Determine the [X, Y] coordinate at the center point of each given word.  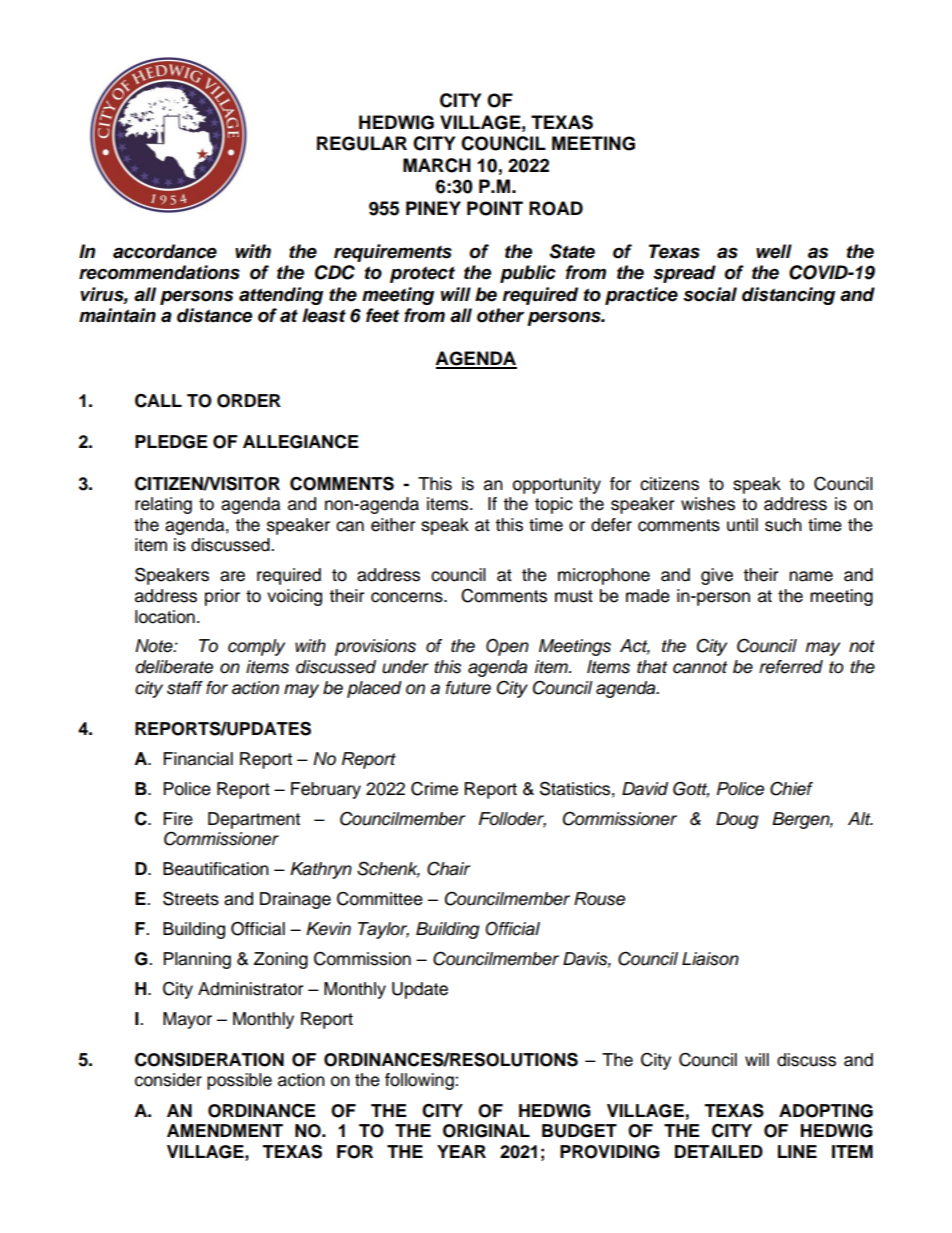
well [774, 251]
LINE [797, 1151]
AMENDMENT [225, 1130]
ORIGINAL [486, 1131]
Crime [434, 788]
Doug [737, 820]
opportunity [557, 485]
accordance [165, 251]
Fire [178, 819]
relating [163, 505]
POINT [495, 208]
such [783, 525]
